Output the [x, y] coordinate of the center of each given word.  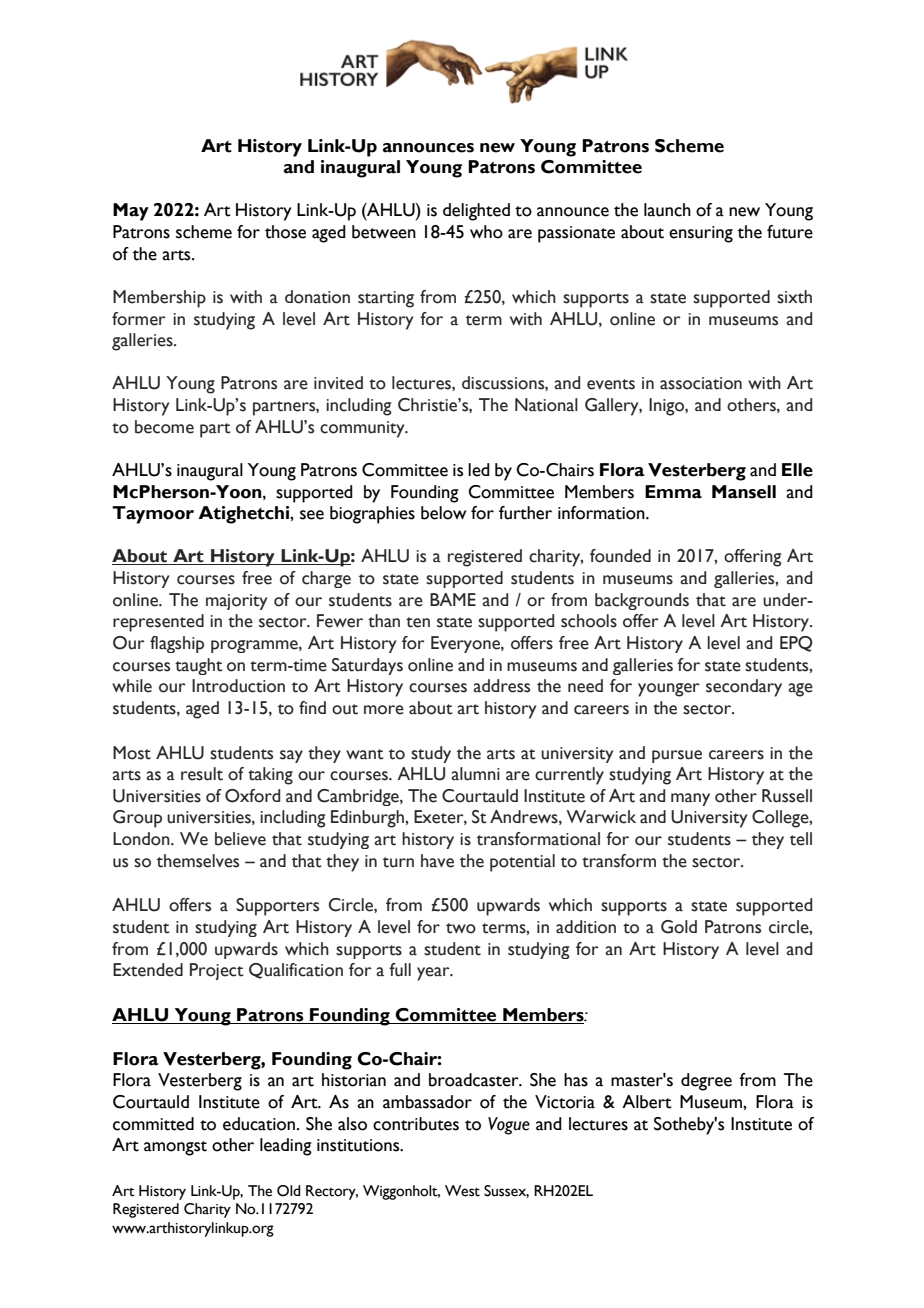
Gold [679, 927]
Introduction [238, 686]
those [285, 232]
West [462, 1191]
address [501, 686]
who [486, 232]
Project [217, 971]
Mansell [744, 492]
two [461, 928]
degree [706, 1082]
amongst [175, 1148]
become [164, 427]
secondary [744, 688]
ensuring [701, 234]
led [479, 470]
